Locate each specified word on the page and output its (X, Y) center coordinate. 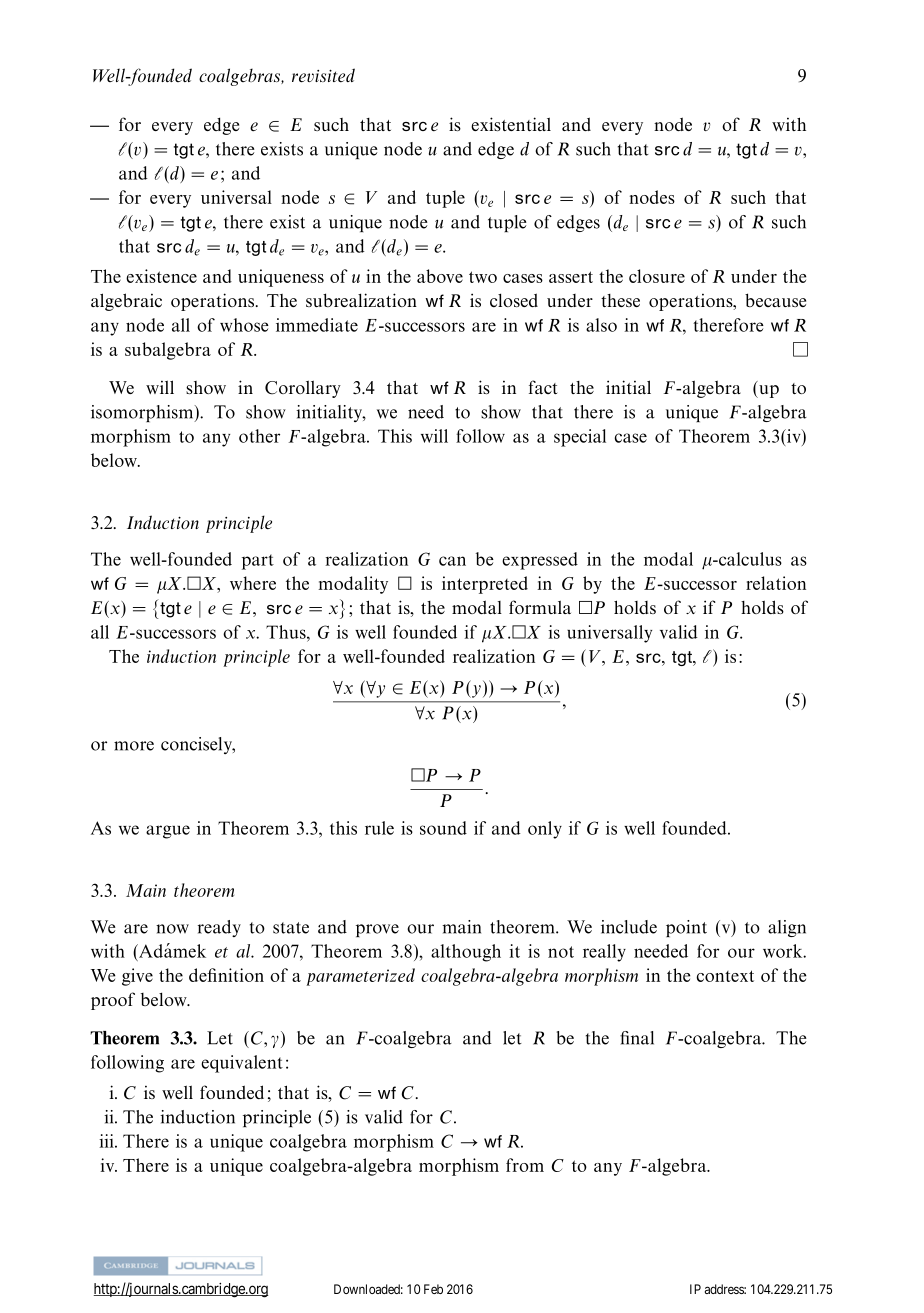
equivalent (242, 1064)
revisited (323, 75)
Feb (433, 1289)
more (134, 746)
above (440, 276)
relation (776, 583)
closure (657, 276)
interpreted (485, 585)
